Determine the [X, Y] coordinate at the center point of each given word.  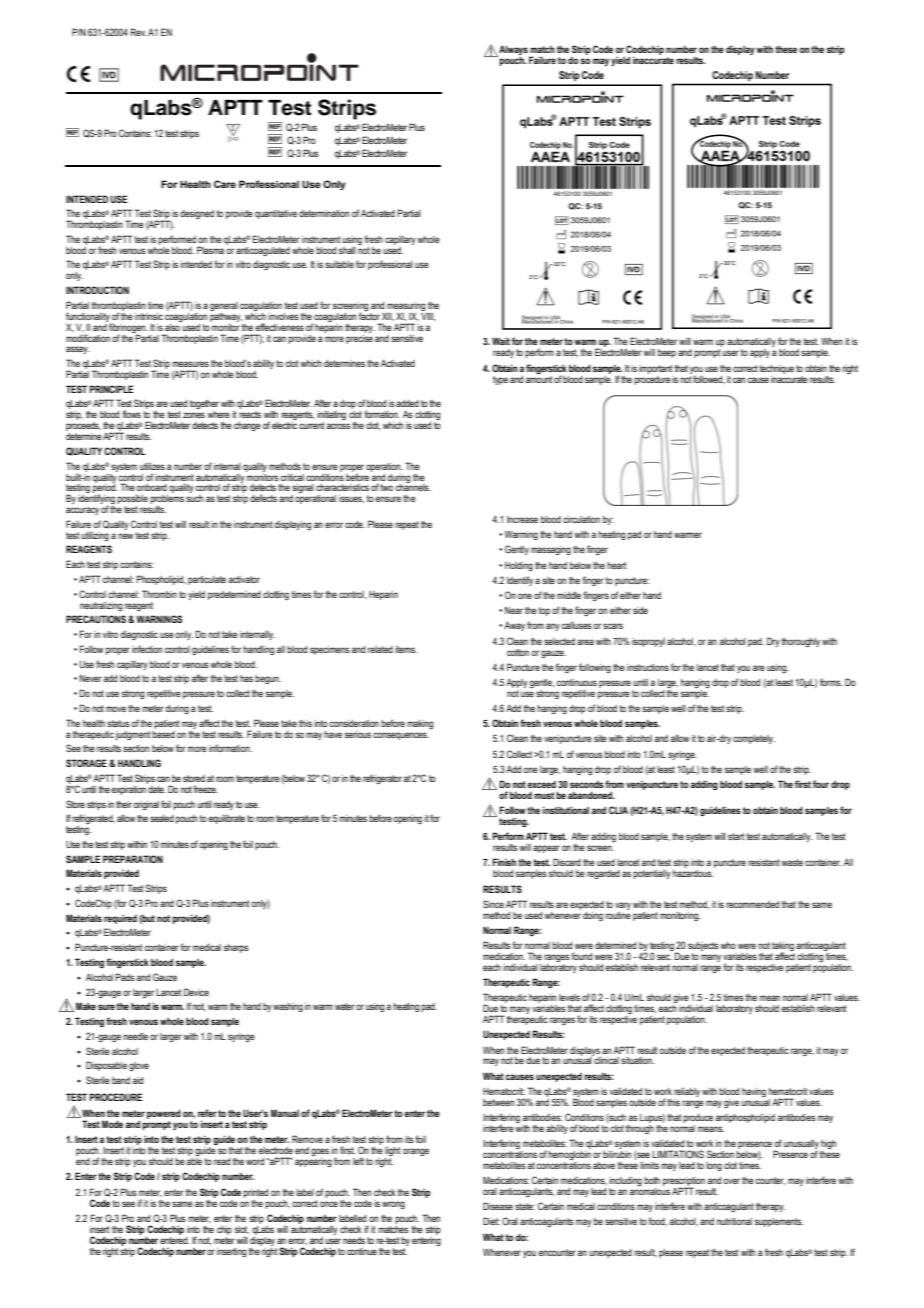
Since [493, 904]
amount [539, 378]
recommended [752, 904]
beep [667, 353]
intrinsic [149, 316]
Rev [138, 32]
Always [512, 51]
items [406, 649]
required [120, 919]
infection [147, 649]
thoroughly [801, 642]
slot [242, 1230]
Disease [498, 1206]
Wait [501, 341]
